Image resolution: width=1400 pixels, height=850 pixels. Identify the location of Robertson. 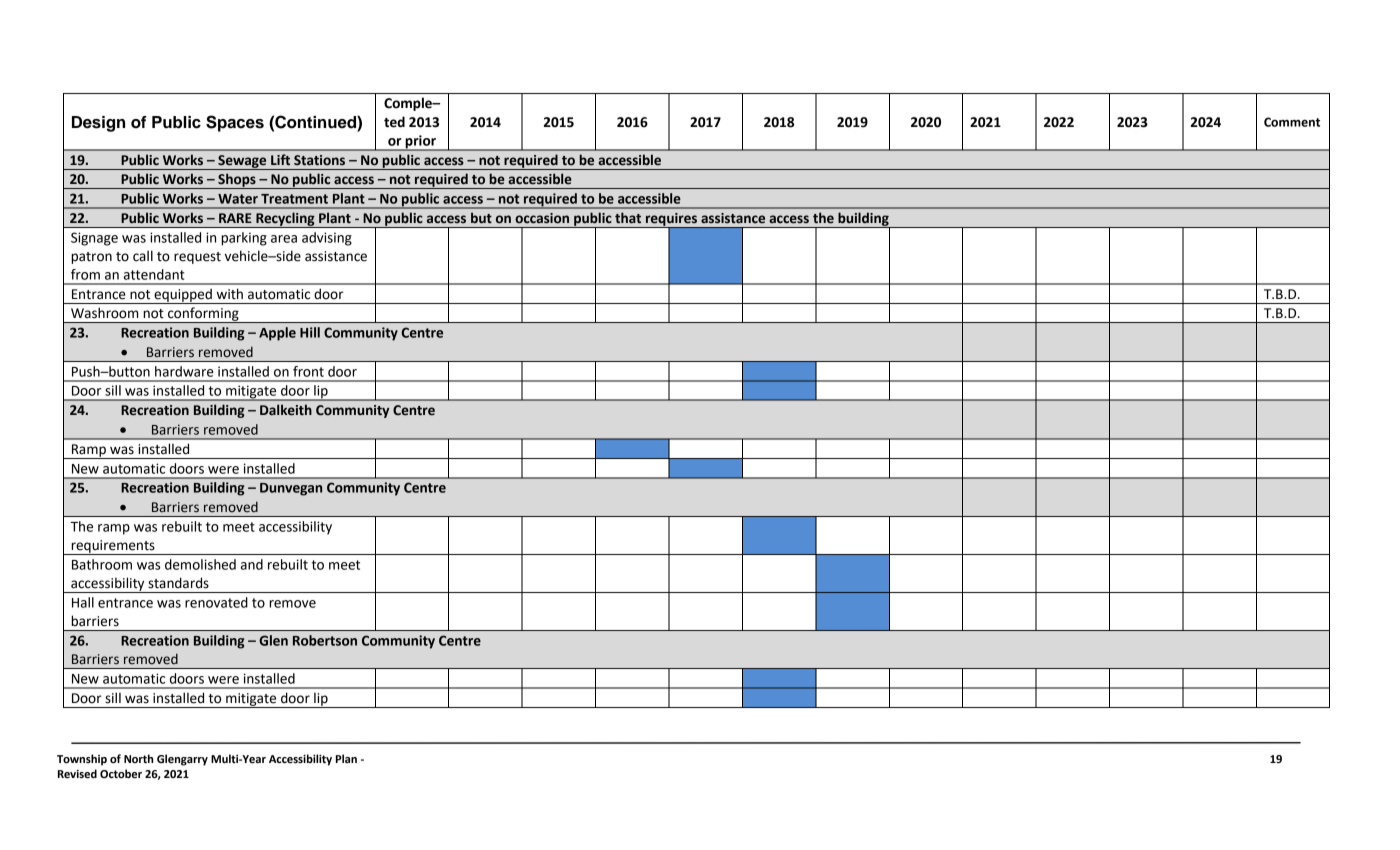
(325, 640).
